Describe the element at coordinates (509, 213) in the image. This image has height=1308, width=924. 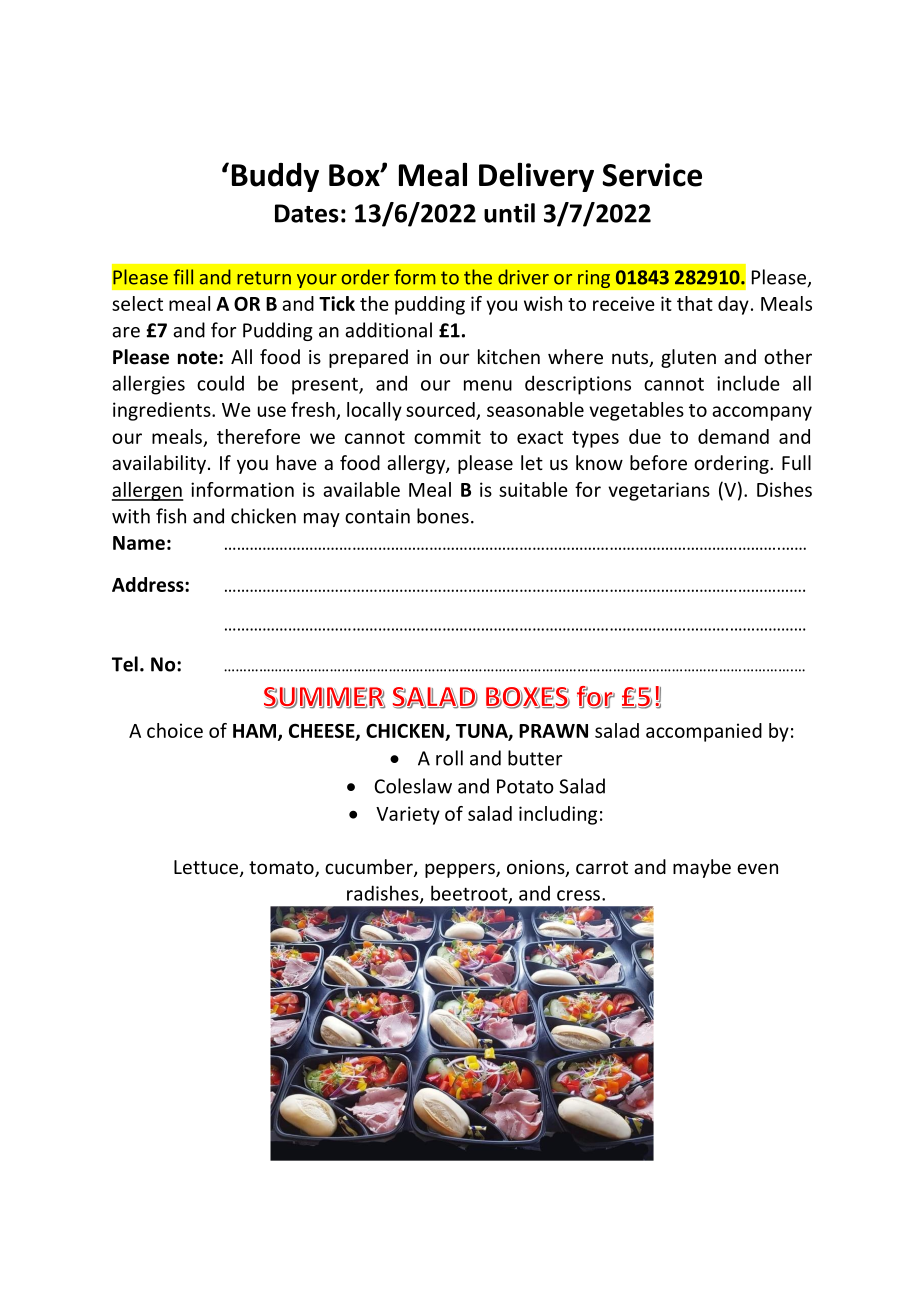
I see `until` at that location.
